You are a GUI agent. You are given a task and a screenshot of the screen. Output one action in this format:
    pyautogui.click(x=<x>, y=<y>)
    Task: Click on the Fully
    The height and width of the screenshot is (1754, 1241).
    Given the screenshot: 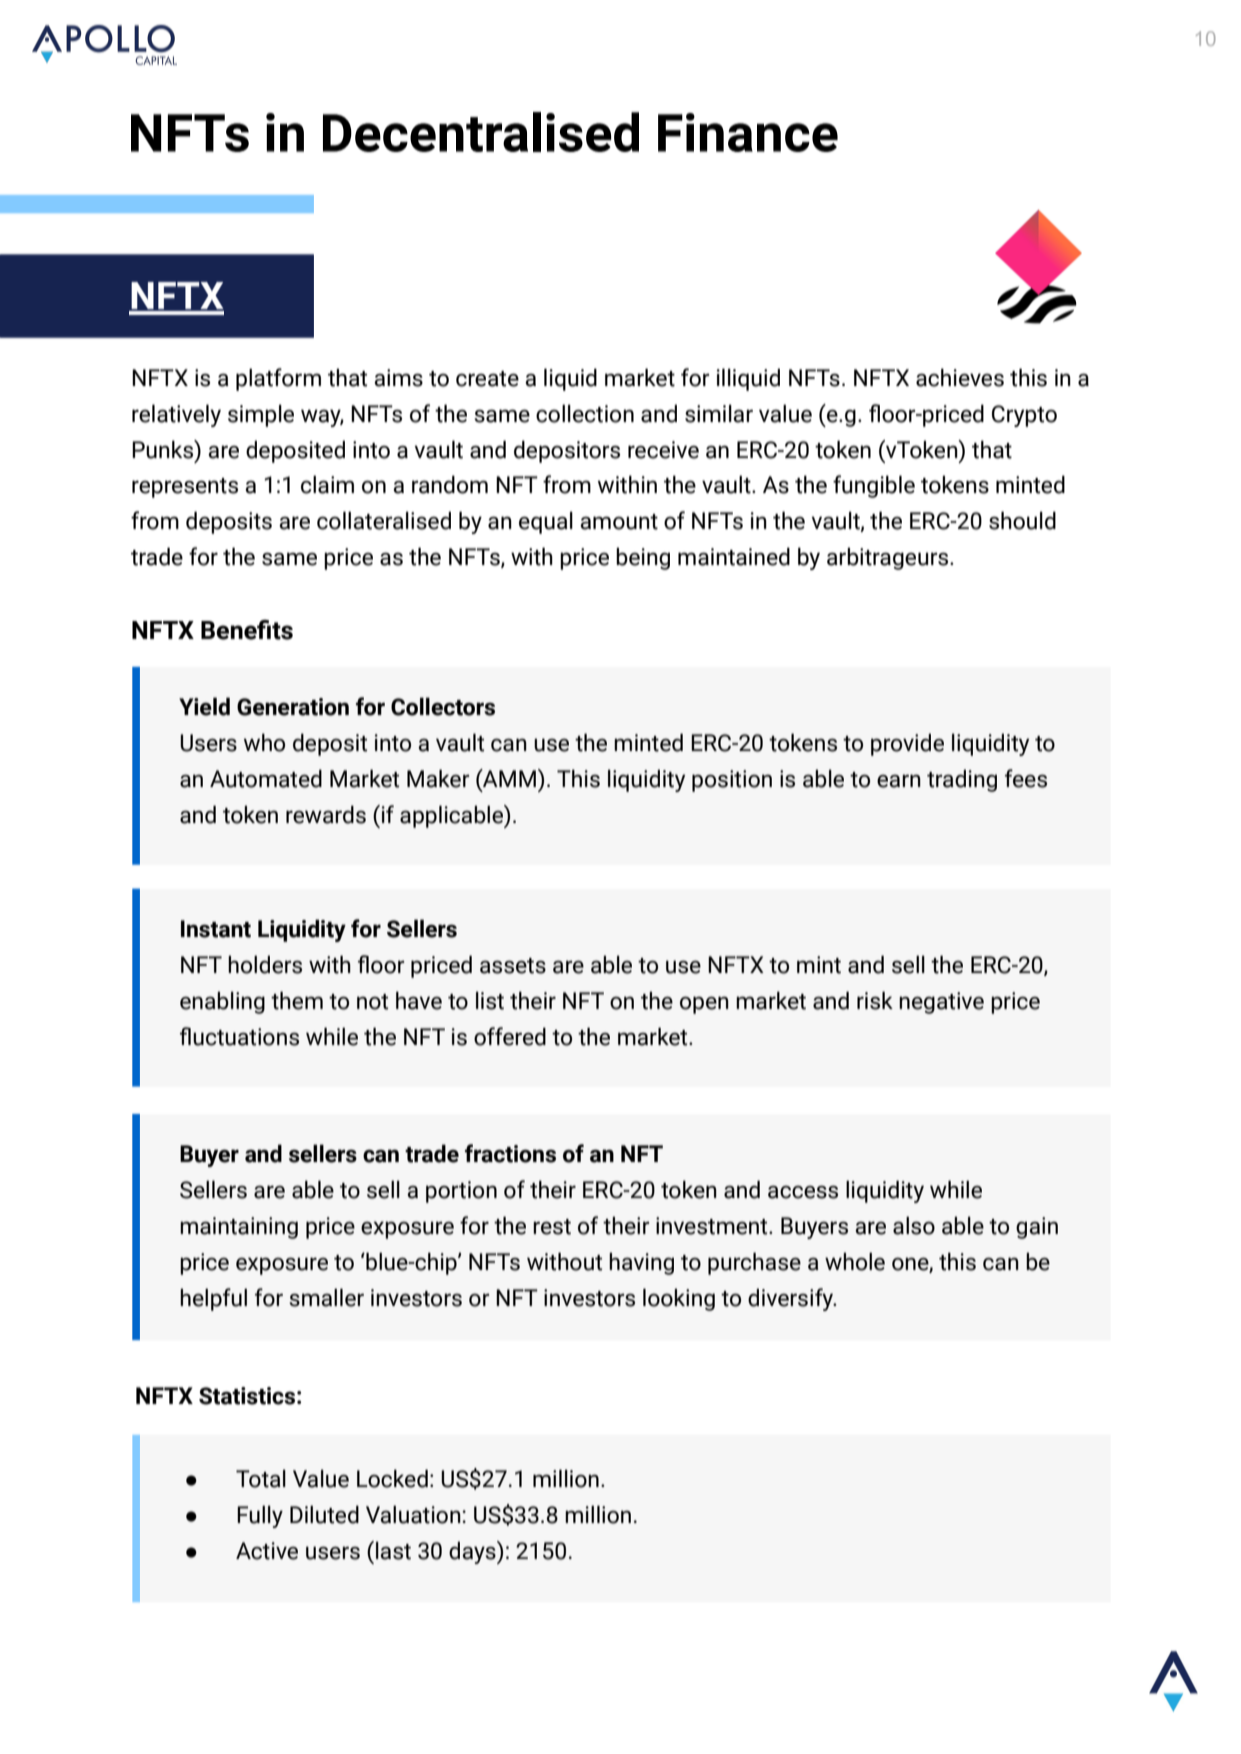 What is the action you would take?
    pyautogui.click(x=260, y=1516)
